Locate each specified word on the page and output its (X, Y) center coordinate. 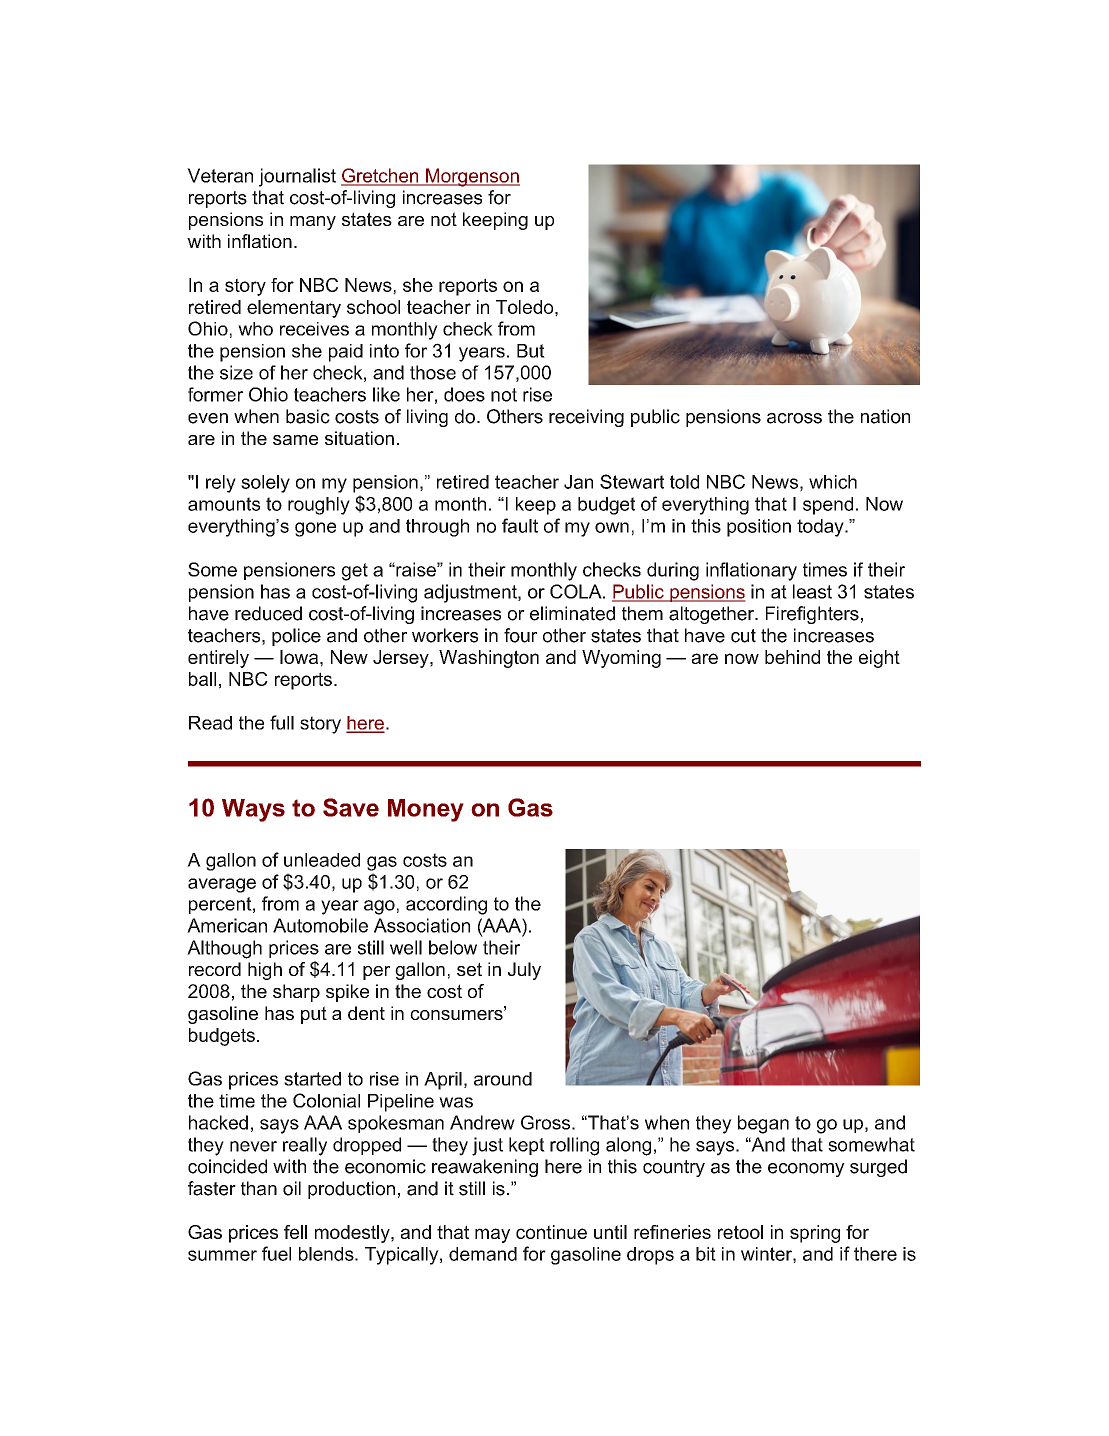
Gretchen (381, 176)
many (313, 223)
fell (295, 1232)
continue (551, 1232)
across (794, 418)
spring (815, 1234)
